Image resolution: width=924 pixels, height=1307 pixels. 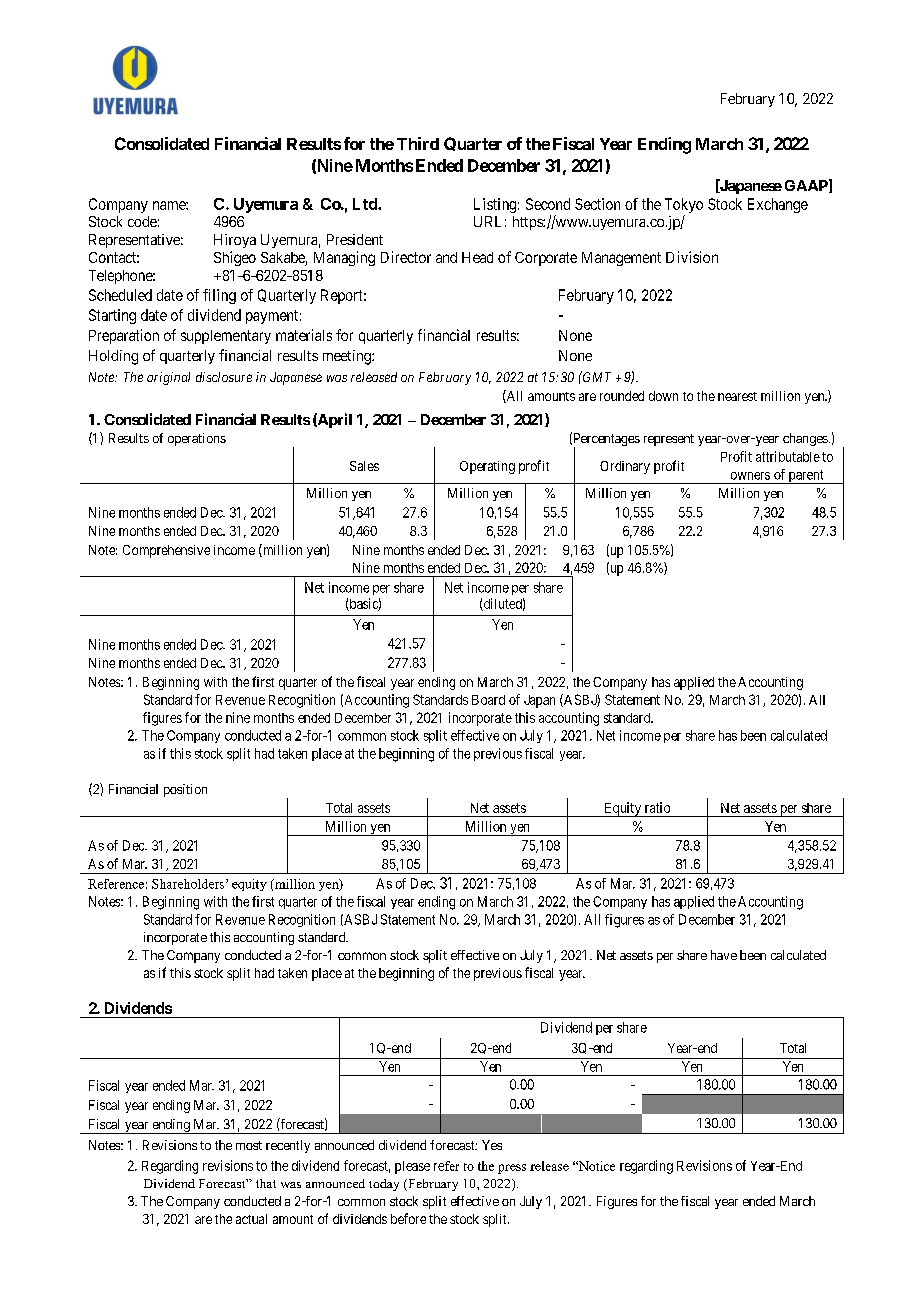 I want to click on actual, so click(x=251, y=1219).
